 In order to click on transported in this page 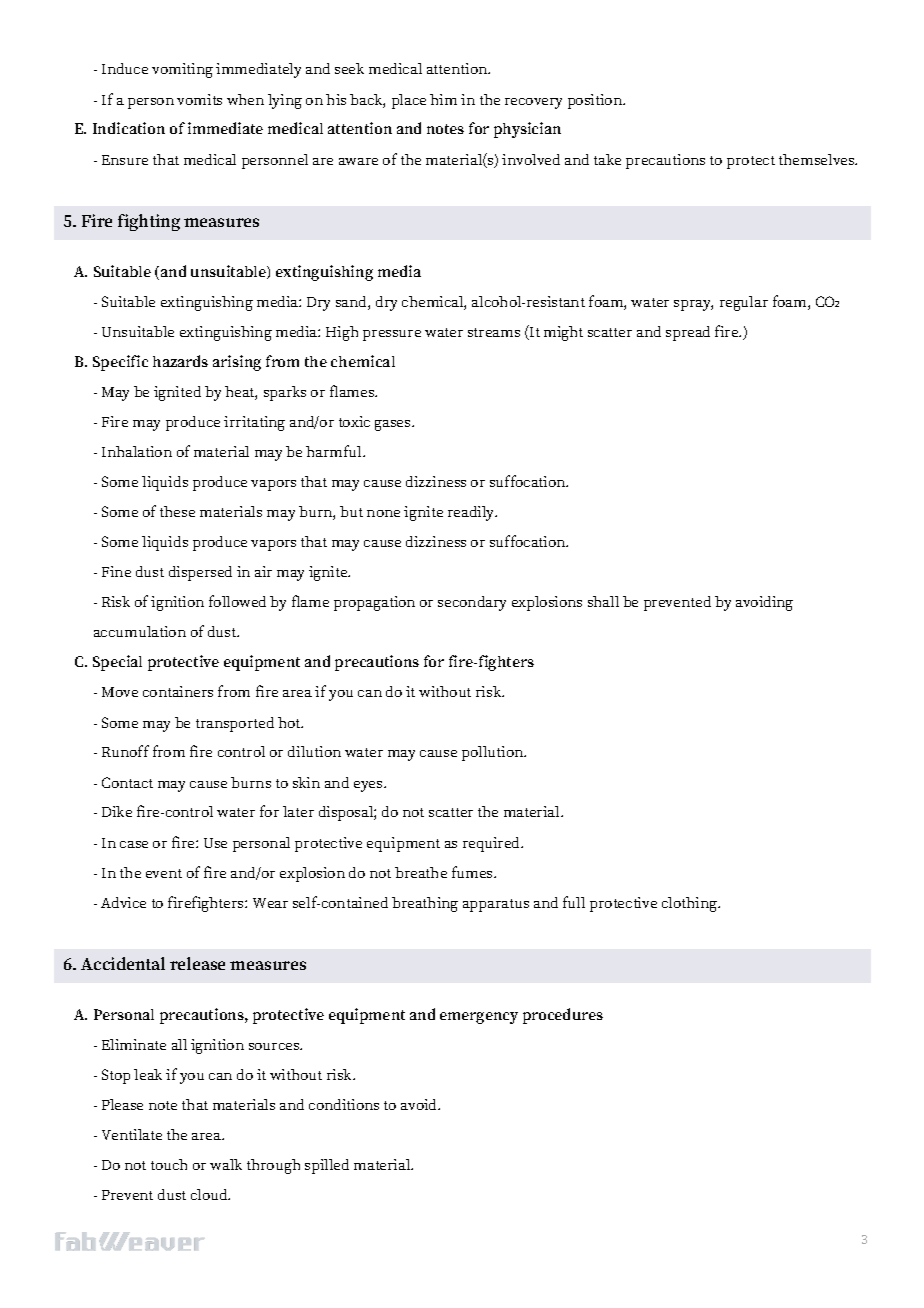, I will do `click(235, 724)`.
